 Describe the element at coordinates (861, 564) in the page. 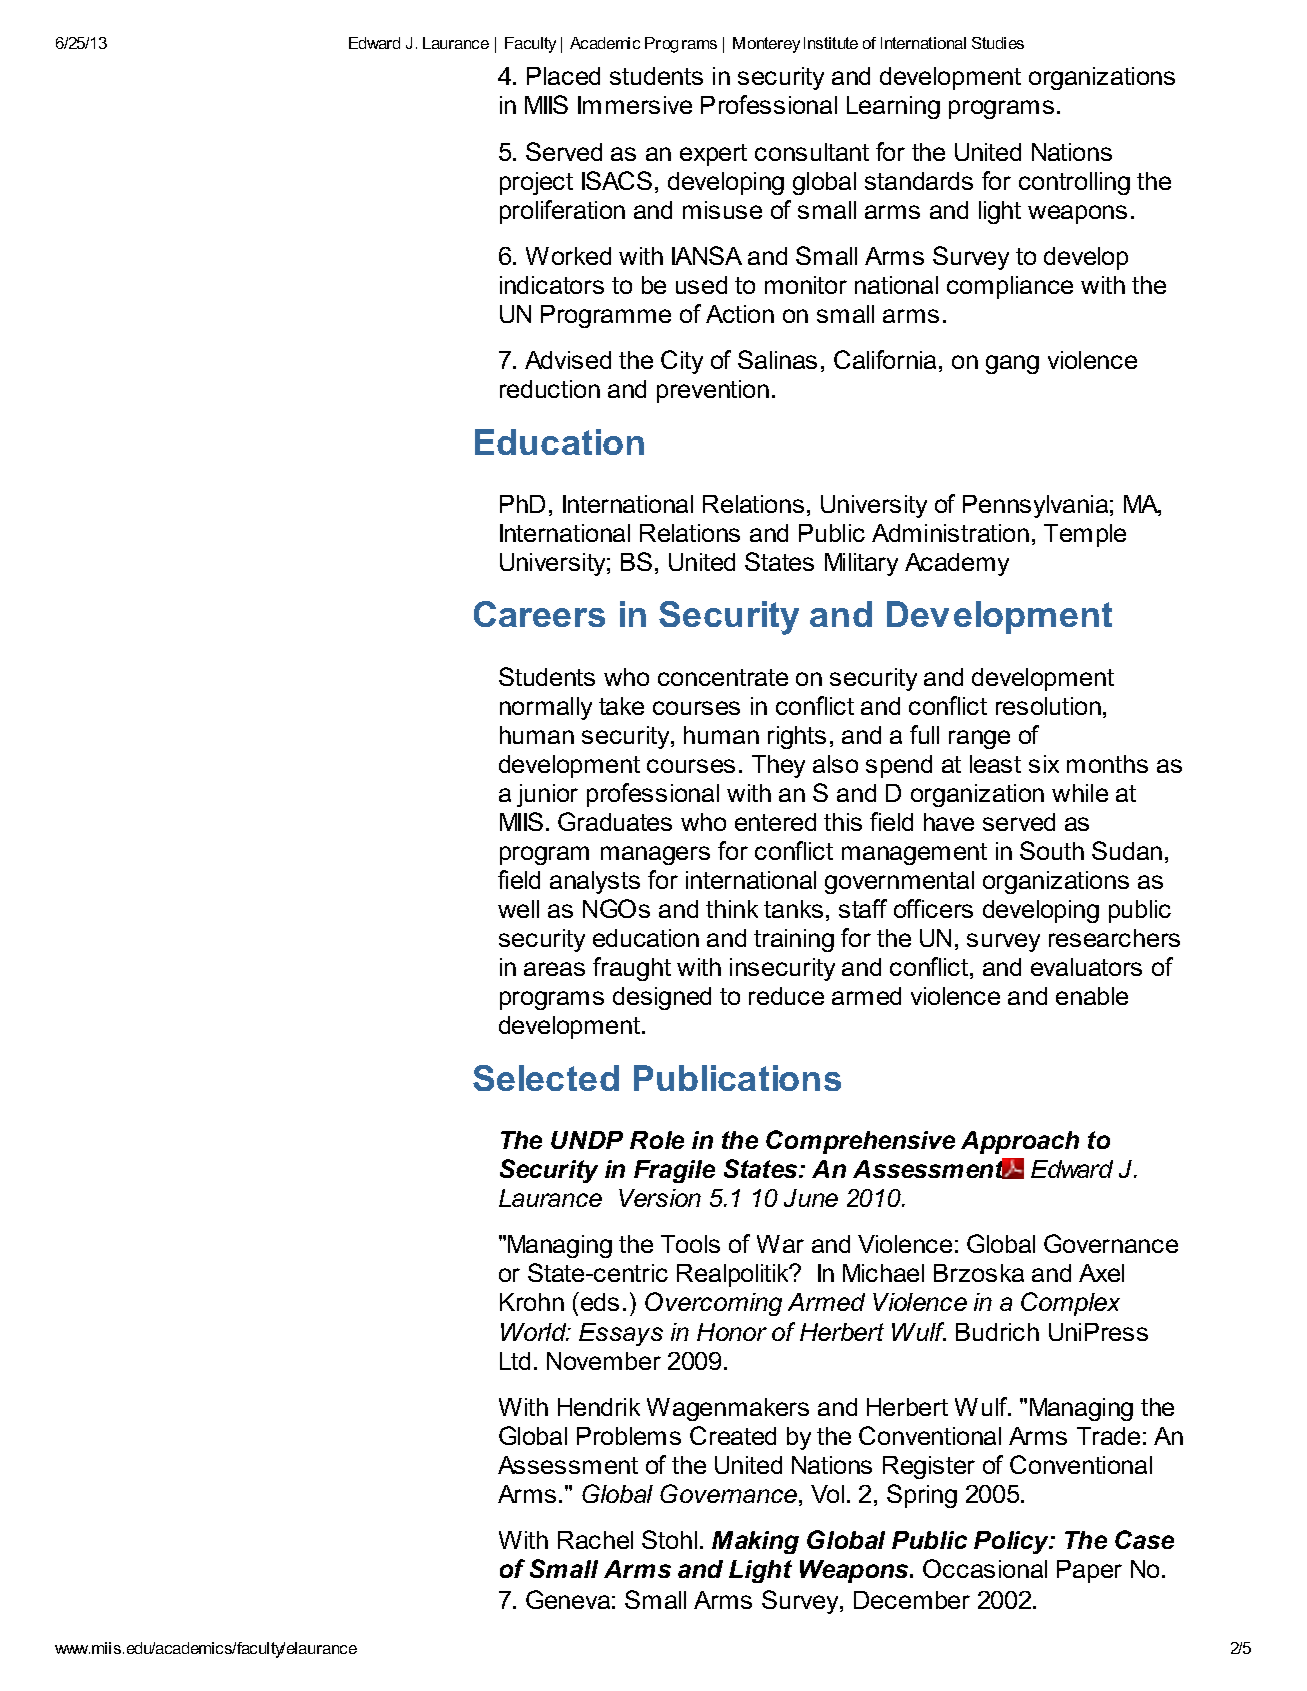

I see `Military` at that location.
